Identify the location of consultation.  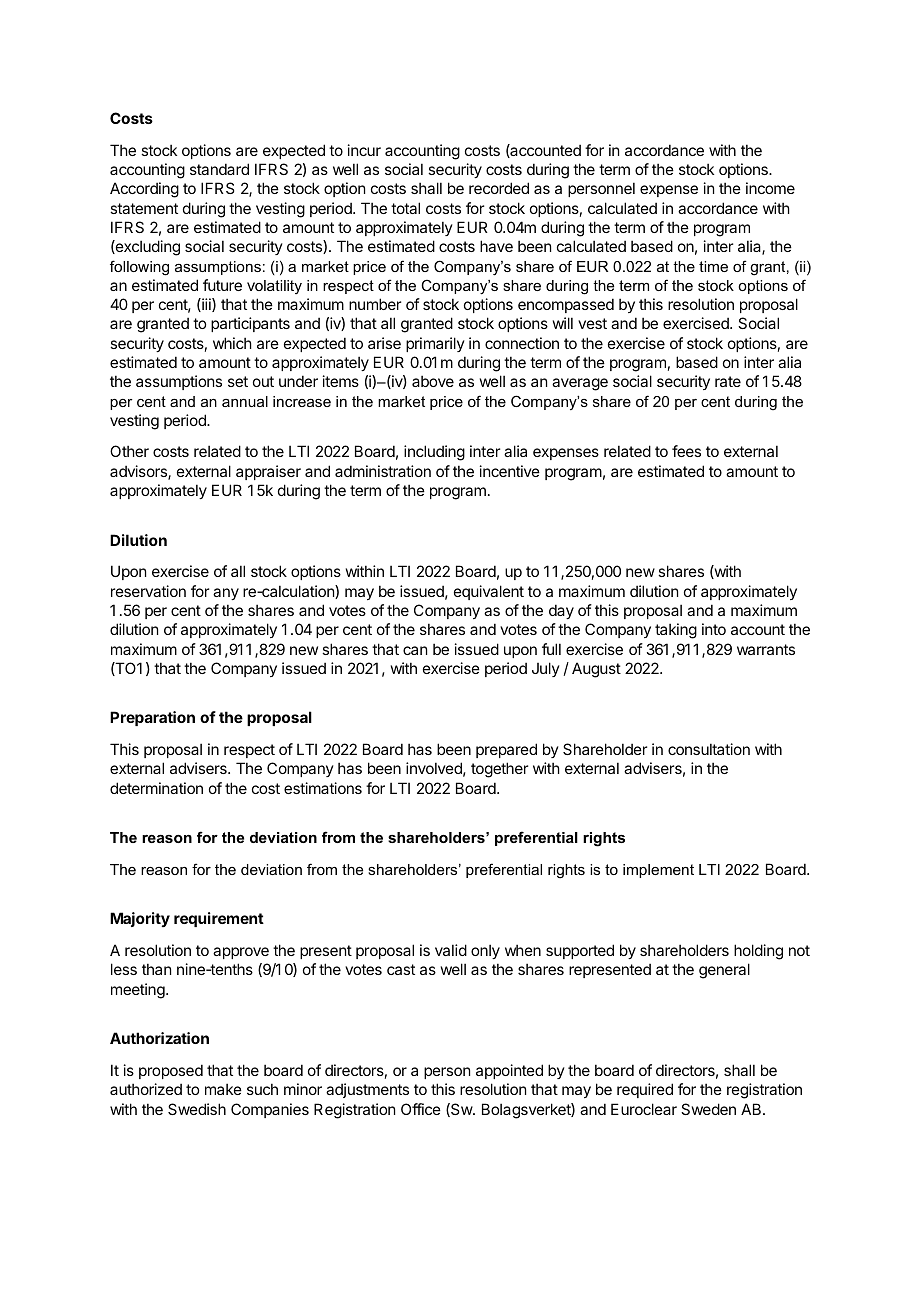
(709, 749).
